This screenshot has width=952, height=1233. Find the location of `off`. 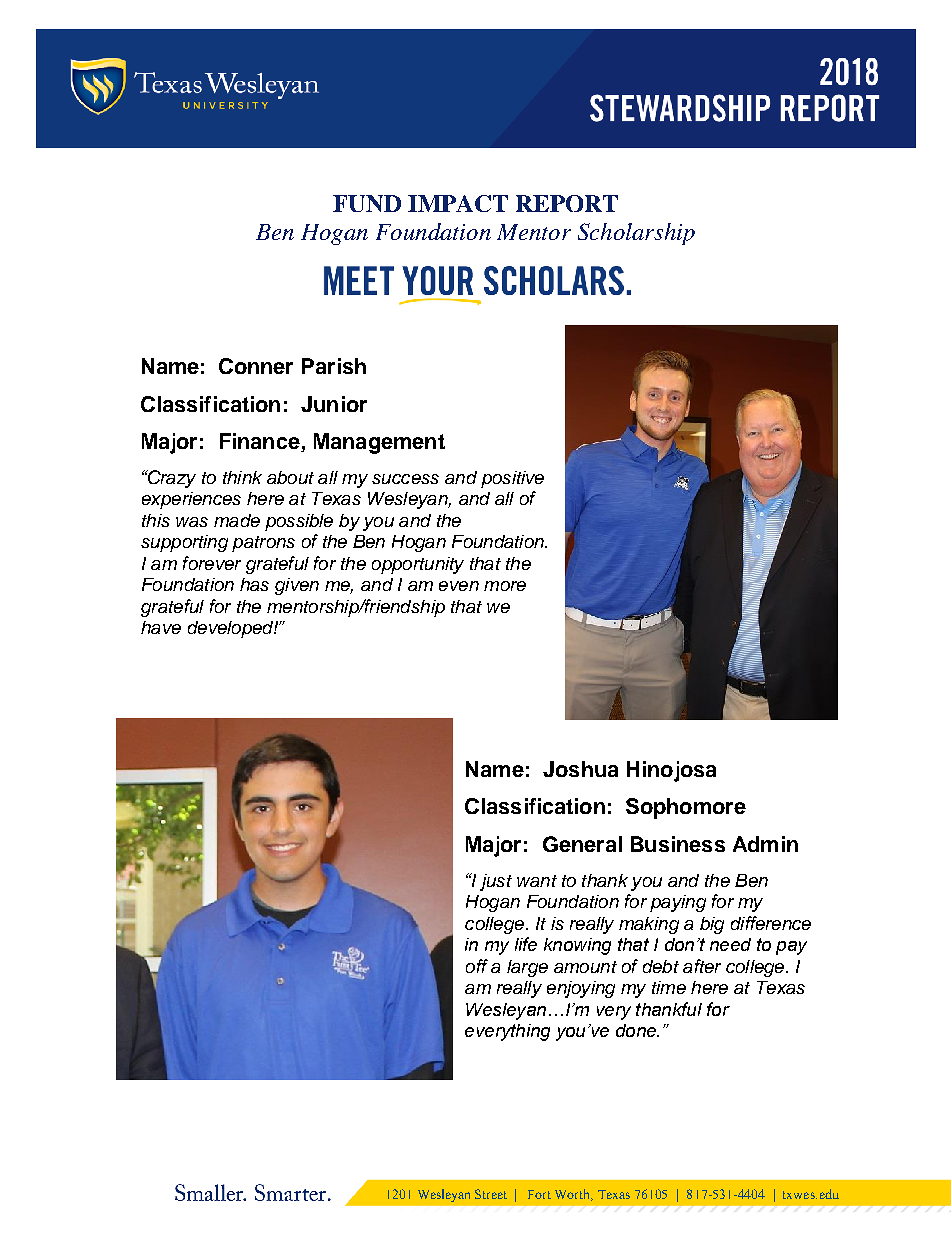

off is located at coordinates (477, 966).
